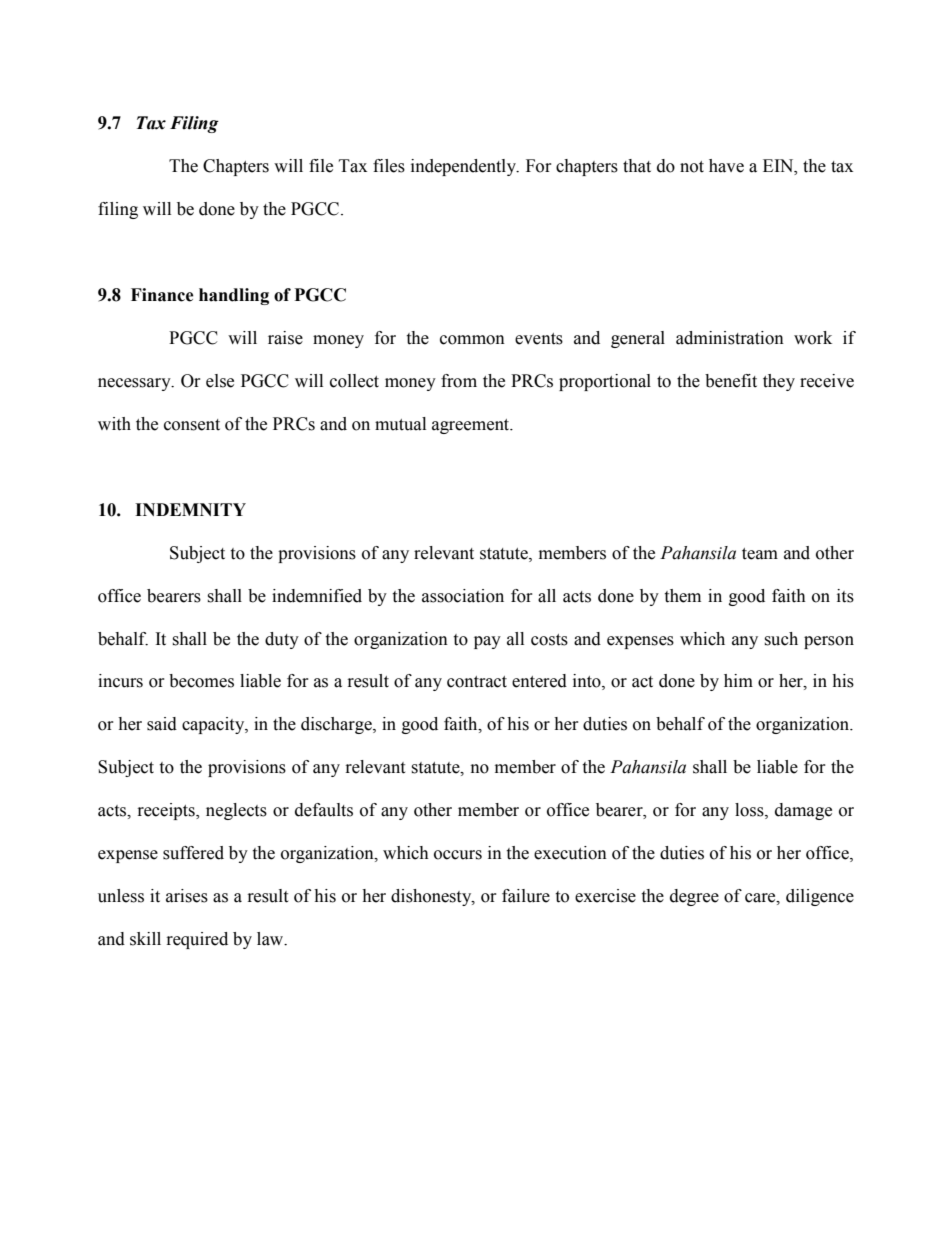  What do you see at coordinates (192, 425) in the document?
I see `consent` at bounding box center [192, 425].
